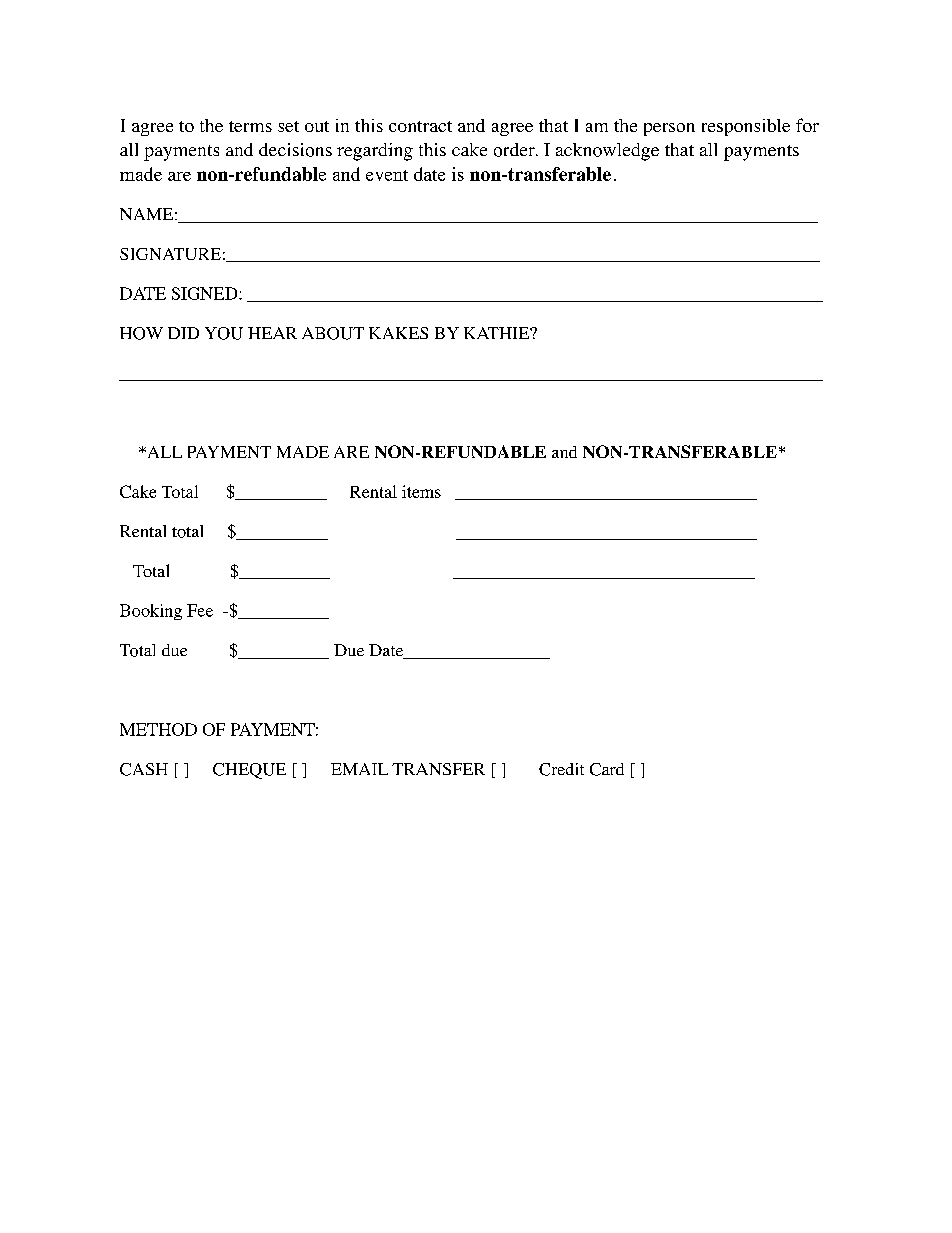 Image resolution: width=952 pixels, height=1233 pixels. Describe the element at coordinates (333, 333) in the screenshot. I see `ABOUT` at that location.
